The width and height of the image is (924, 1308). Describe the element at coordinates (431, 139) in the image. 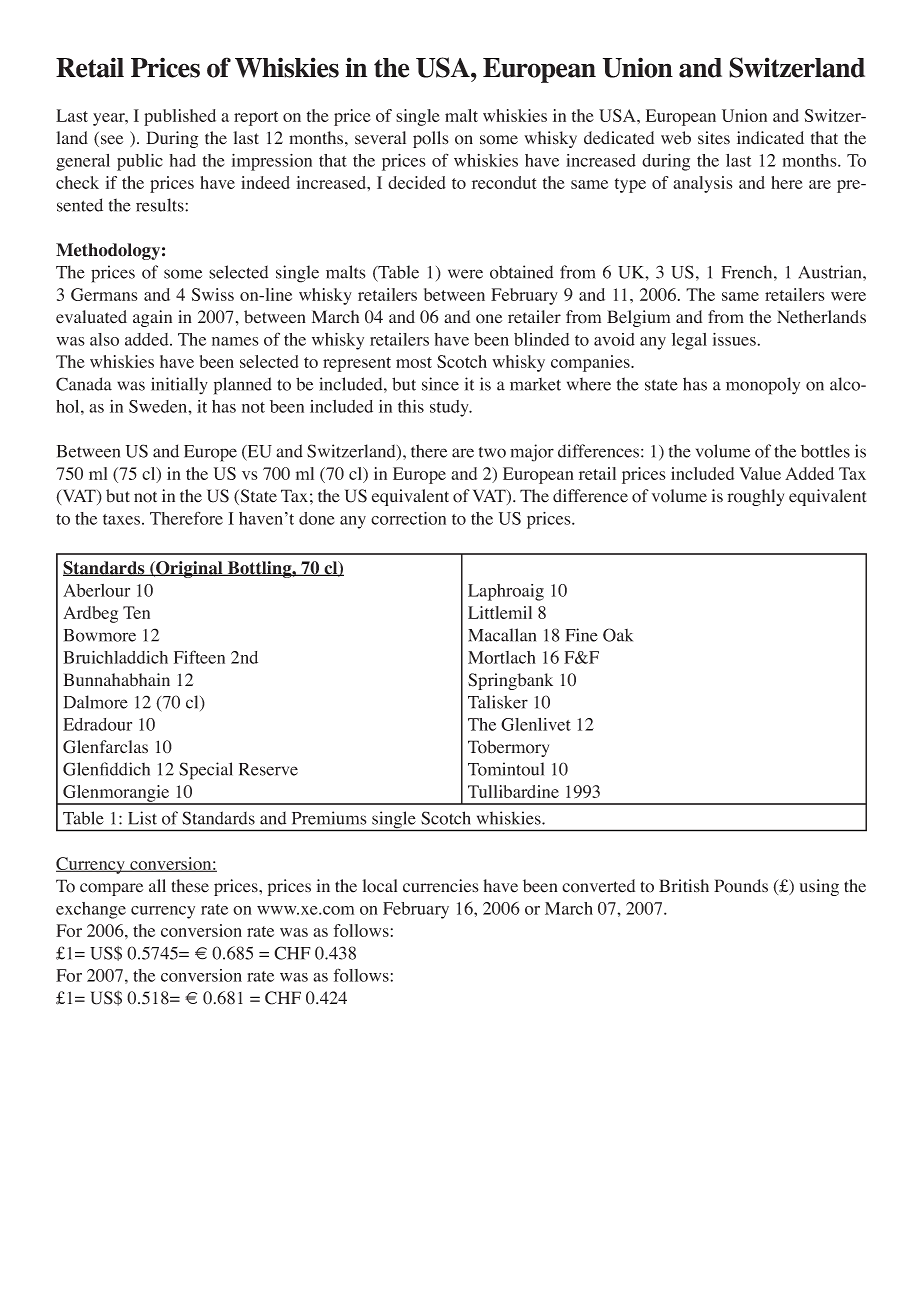

I see `polls` at that location.
